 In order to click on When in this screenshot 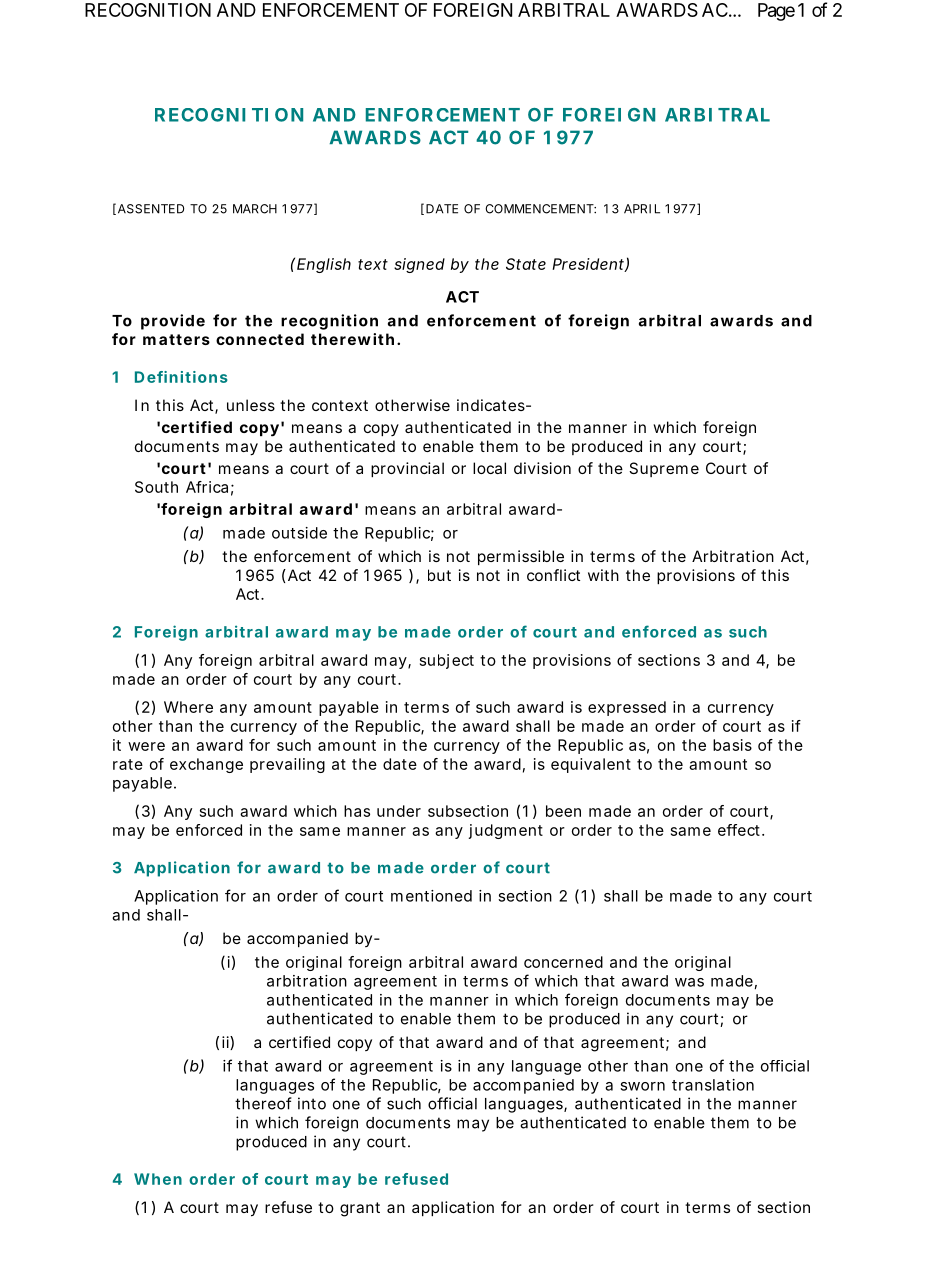, I will do `click(158, 1179)`.
